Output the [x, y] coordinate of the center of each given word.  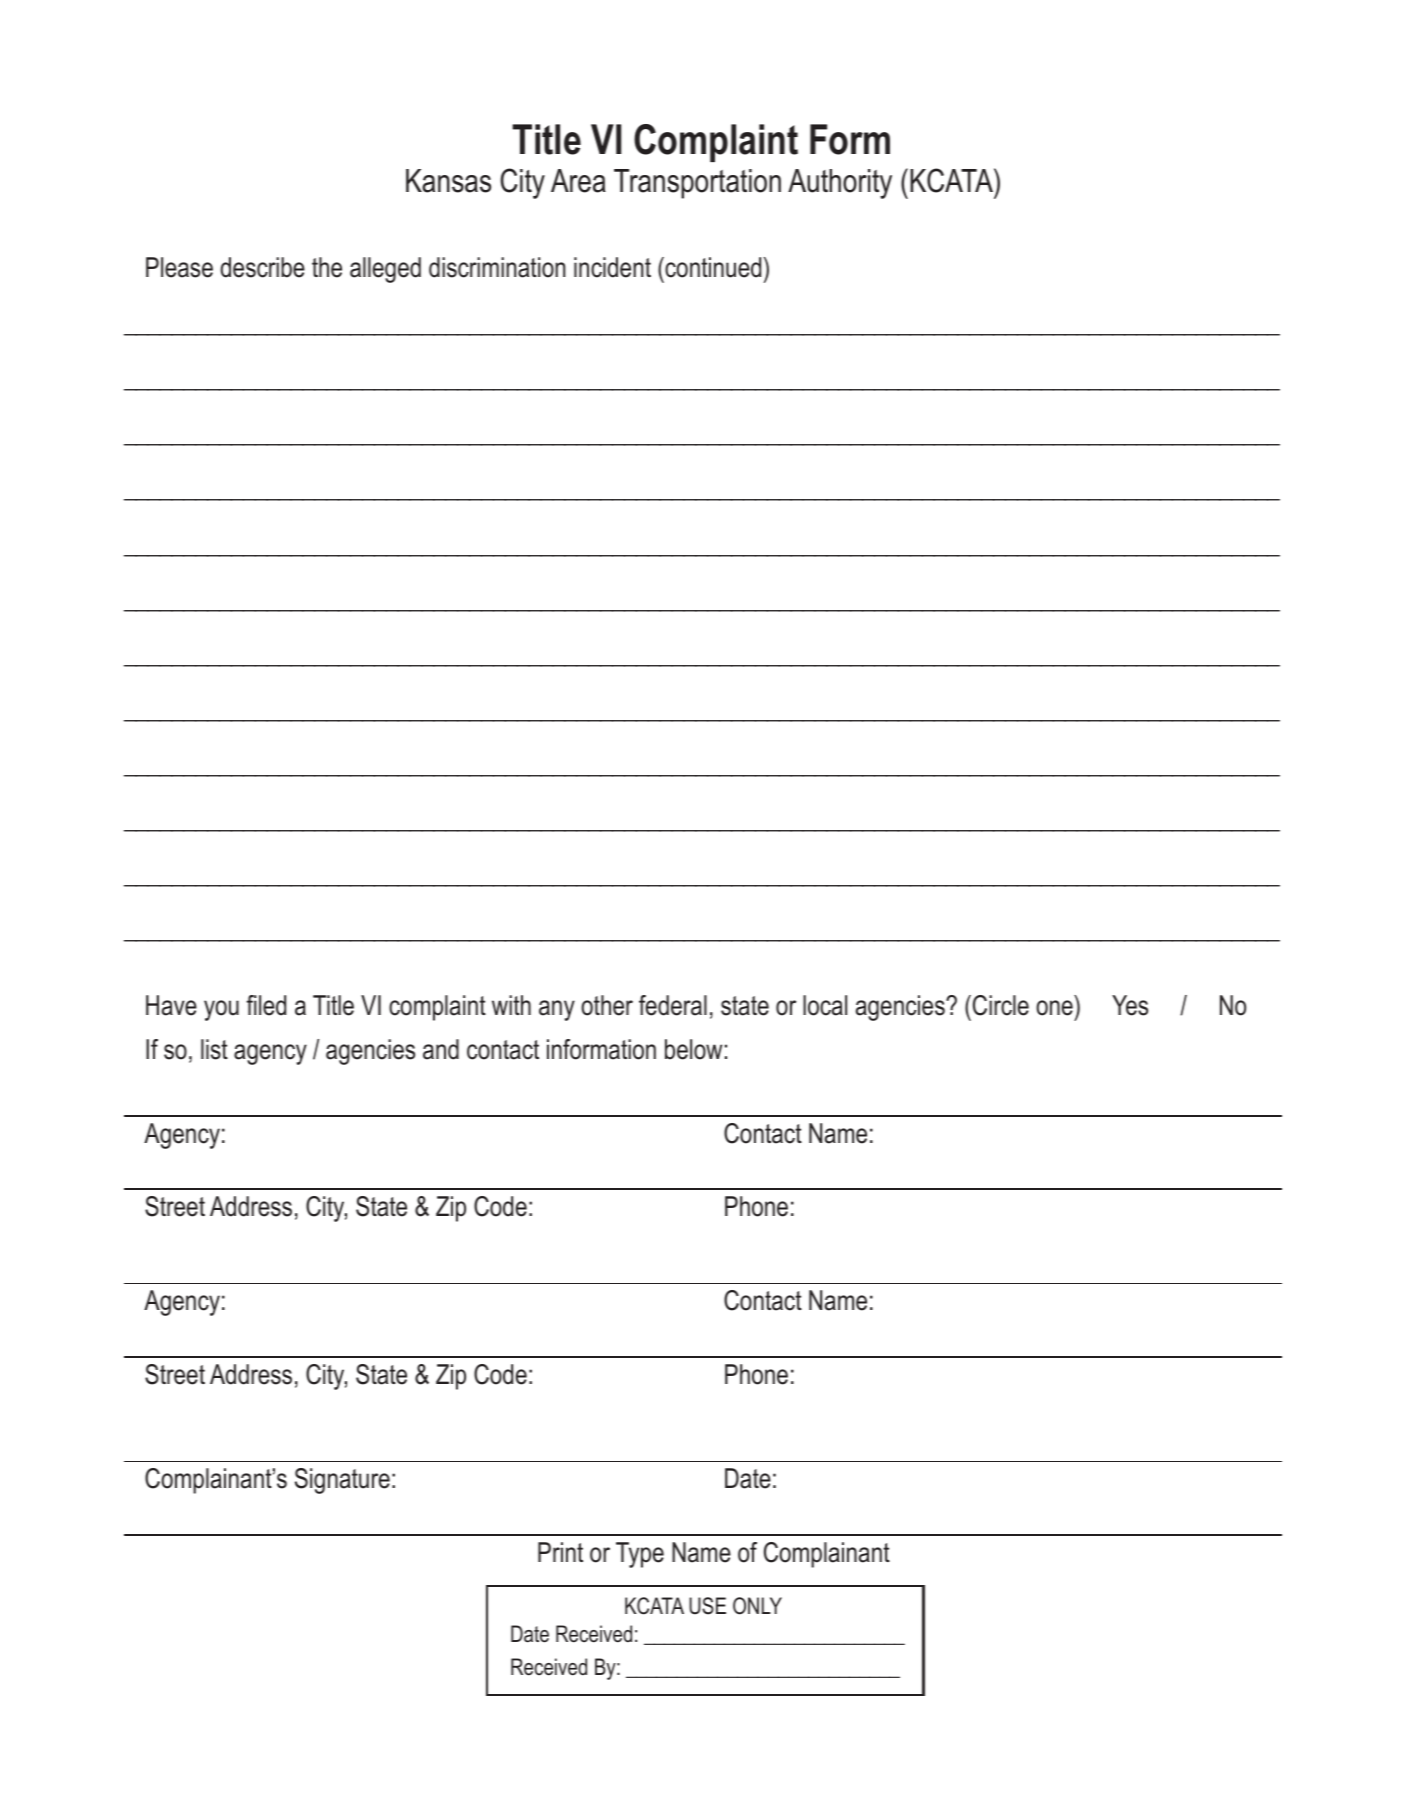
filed [266, 1005]
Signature [342, 1481]
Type [640, 1555]
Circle [1001, 1005]
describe [262, 267]
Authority [840, 184]
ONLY [757, 1606]
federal [673, 1005]
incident [612, 267]
